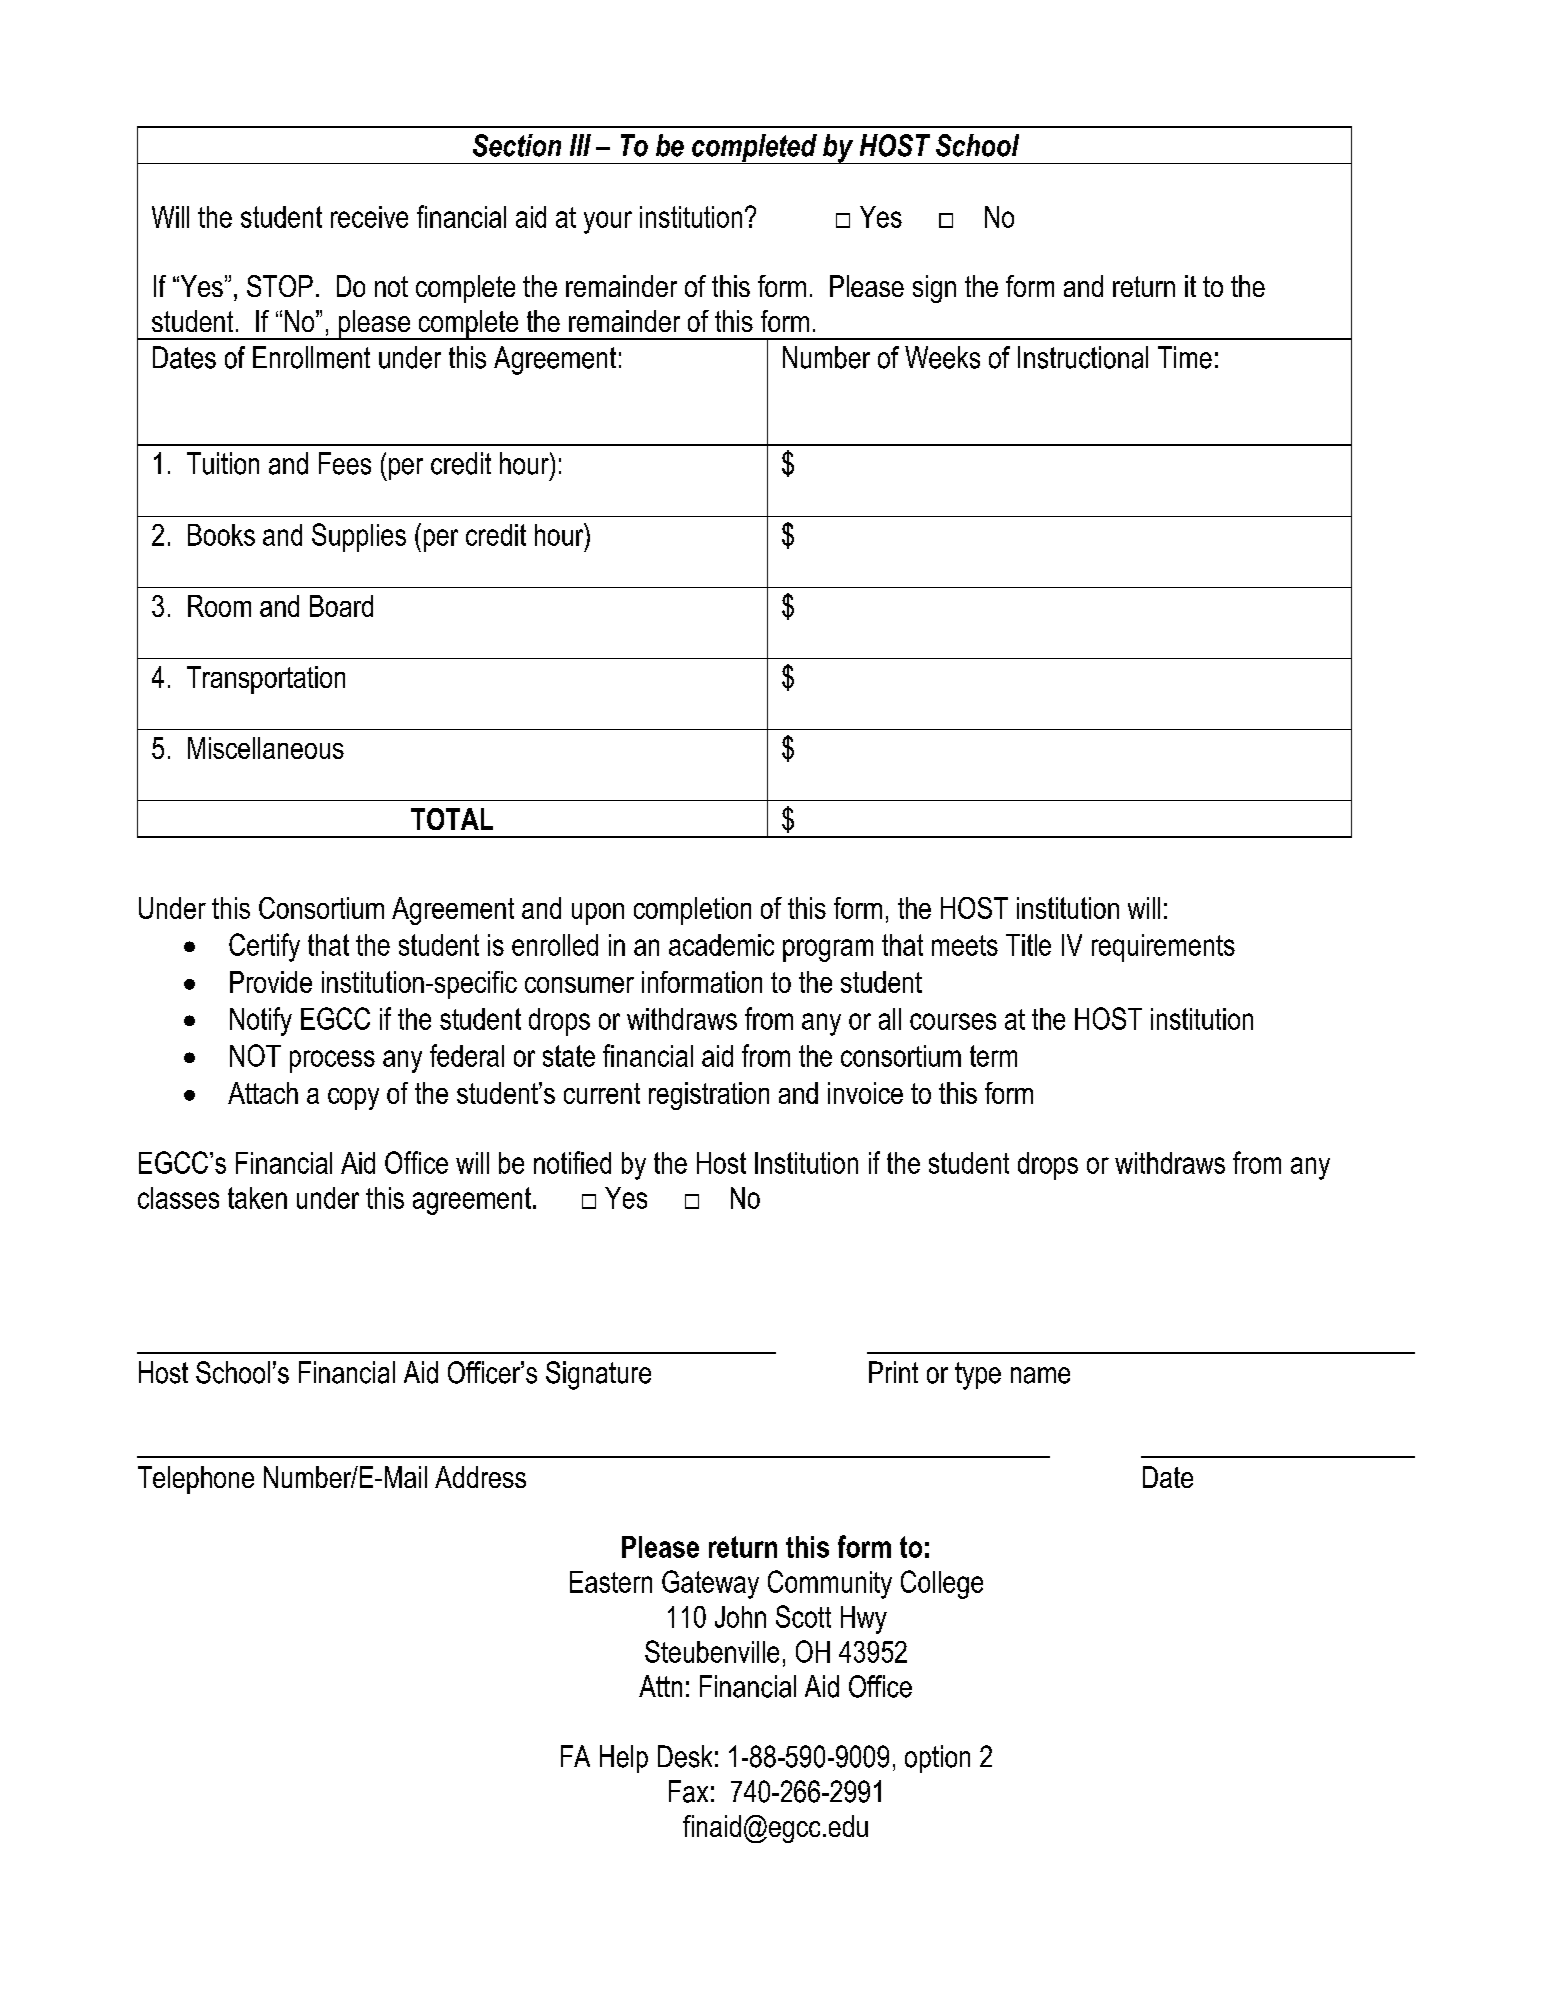  I want to click on Provide, so click(271, 982).
